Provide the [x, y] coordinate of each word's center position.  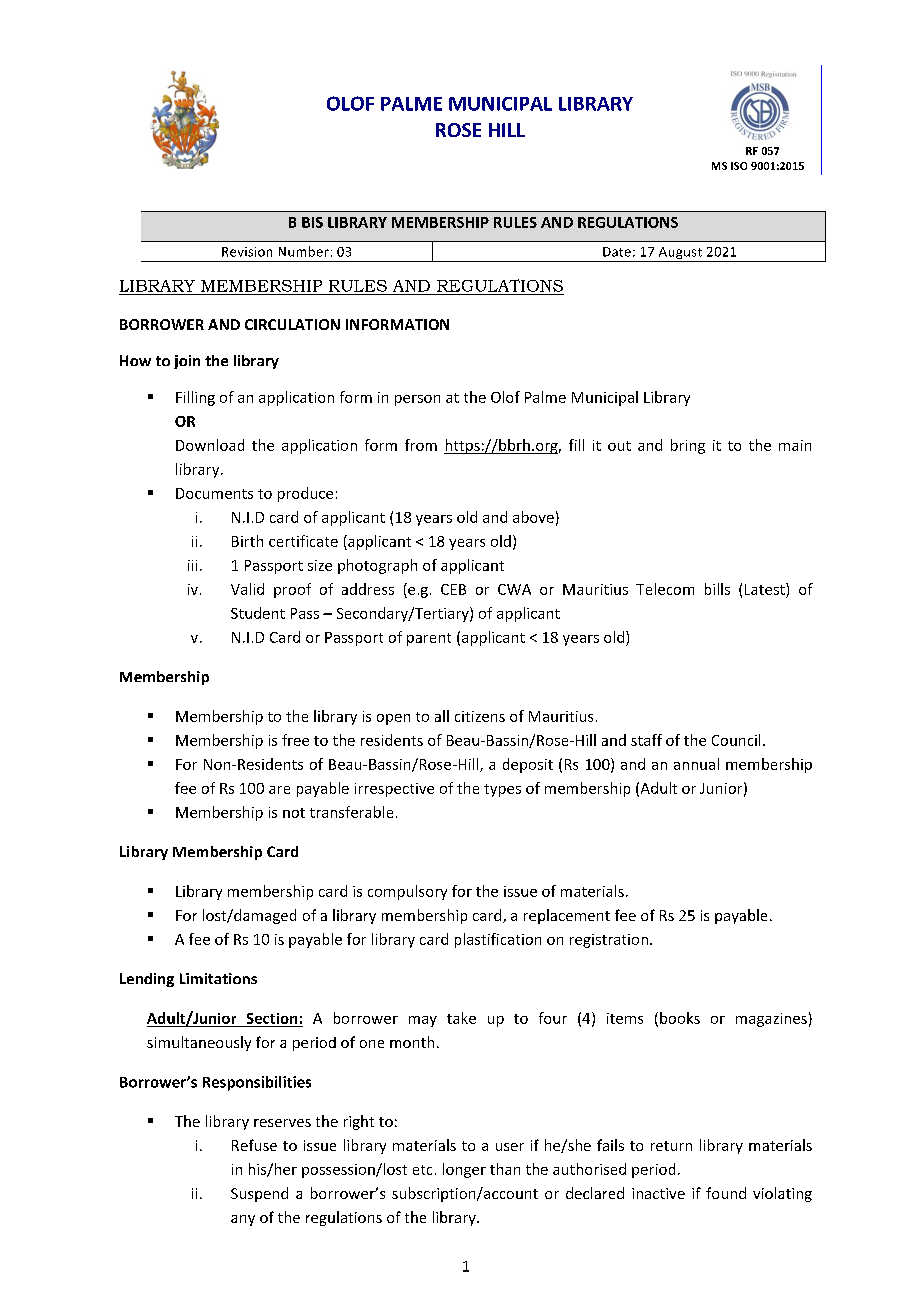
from [421, 445]
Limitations [218, 978]
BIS [312, 222]
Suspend [259, 1194]
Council [736, 740]
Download [210, 445]
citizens [480, 716]
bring [688, 446]
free [295, 740]
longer [464, 1170]
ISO [739, 166]
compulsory [407, 892]
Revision [247, 252]
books [680, 1018]
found [726, 1193]
